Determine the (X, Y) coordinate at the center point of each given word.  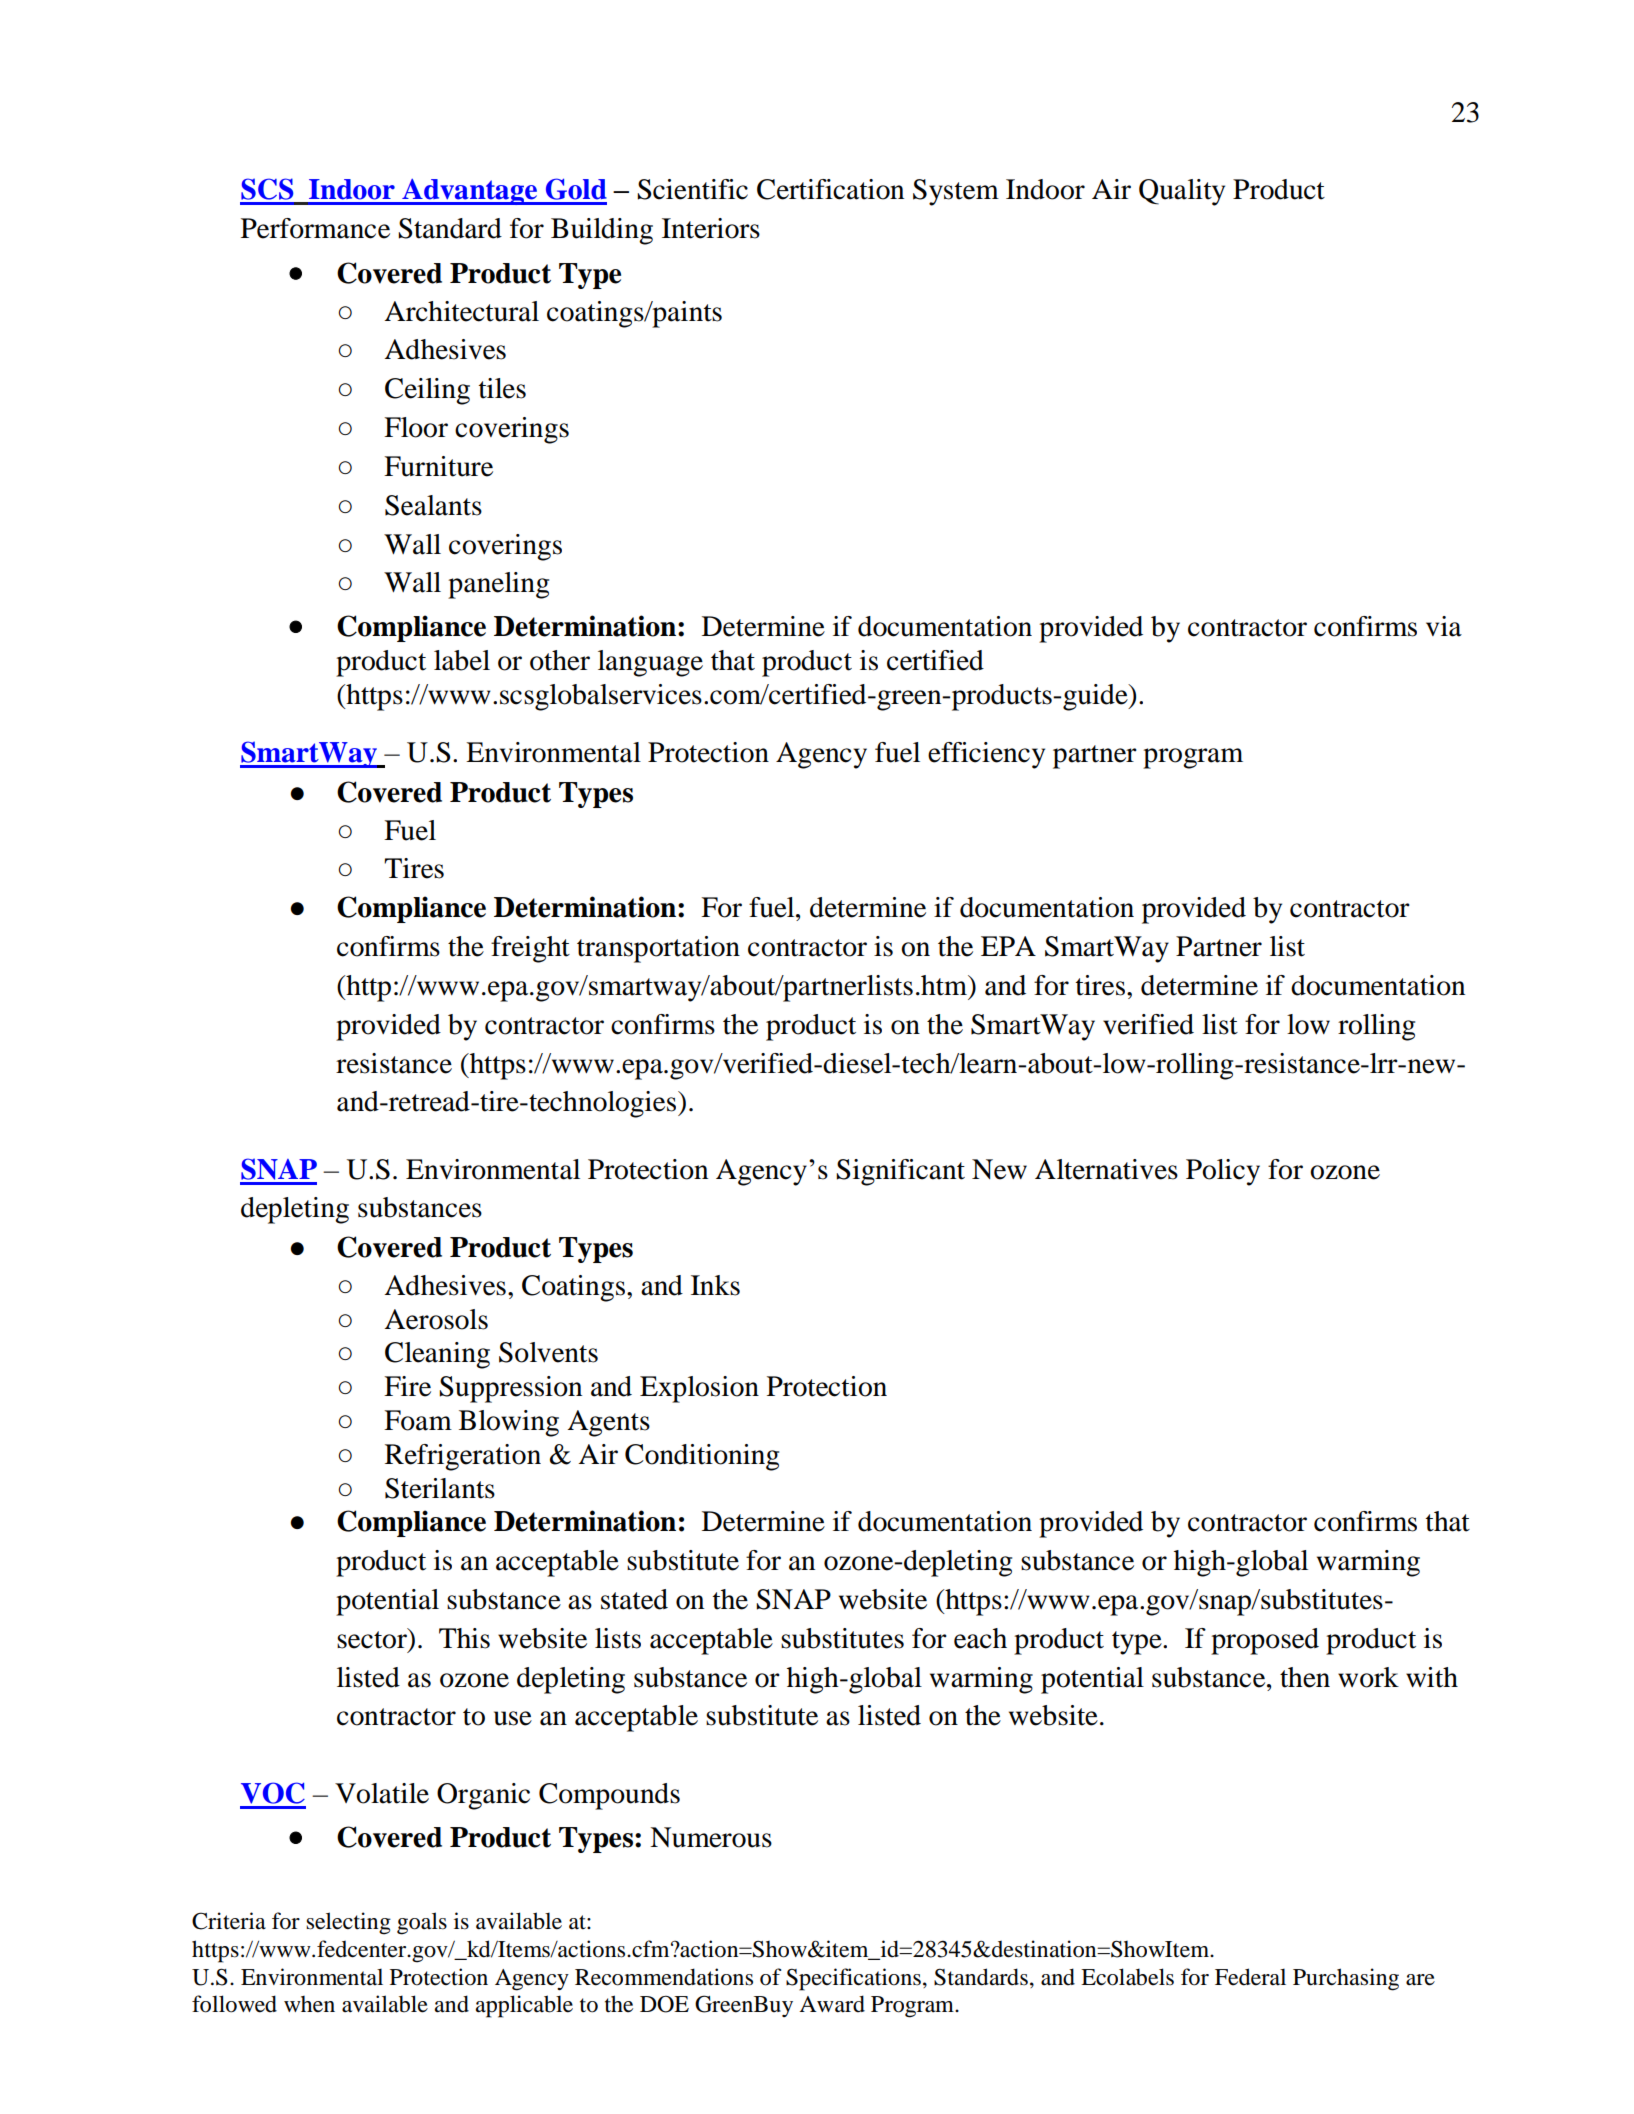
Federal (1250, 1977)
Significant (900, 1172)
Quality (1182, 192)
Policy (1223, 1172)
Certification (830, 189)
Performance (315, 228)
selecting (348, 1923)
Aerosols (436, 1319)
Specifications (853, 1979)
